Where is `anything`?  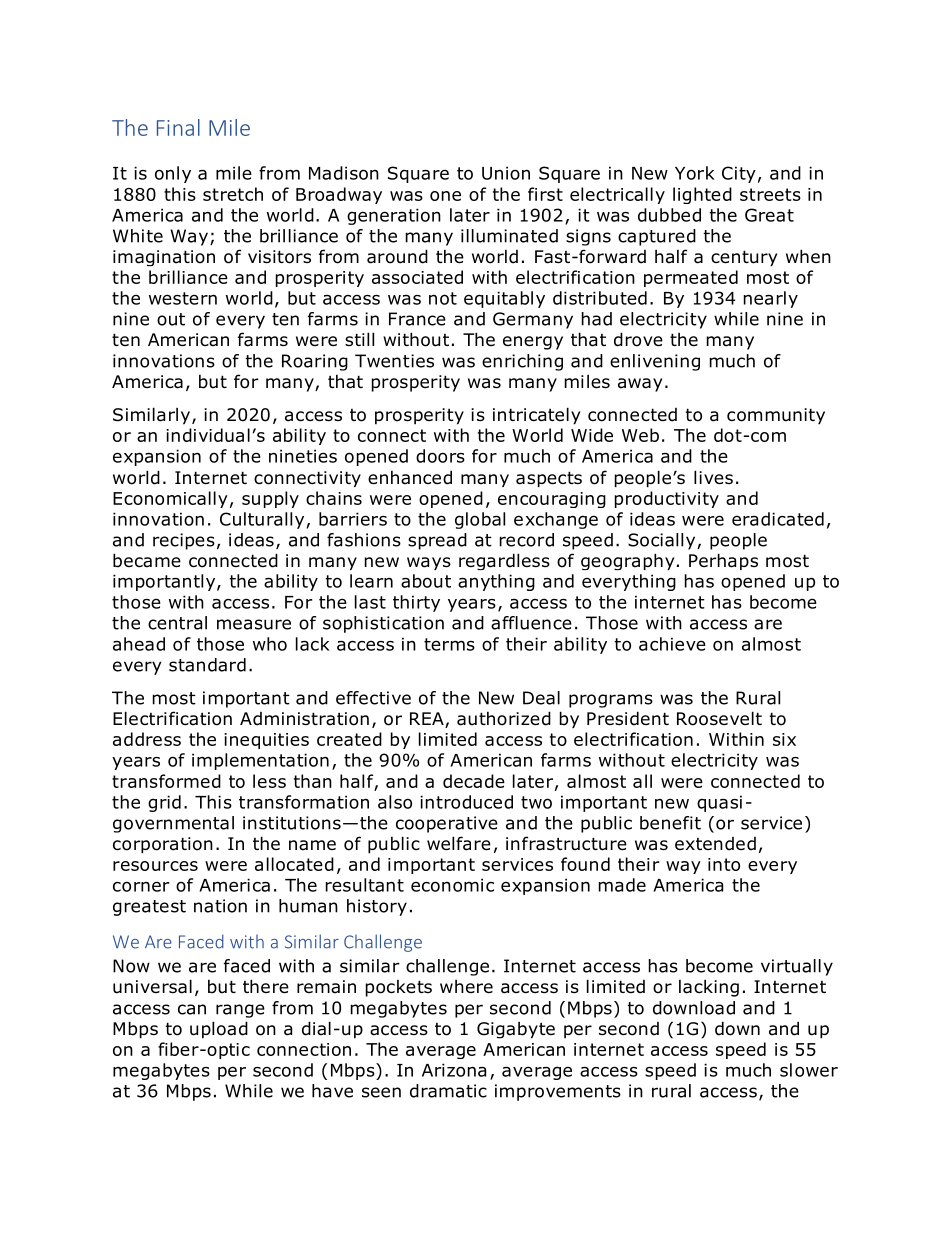
anything is located at coordinates (496, 582).
